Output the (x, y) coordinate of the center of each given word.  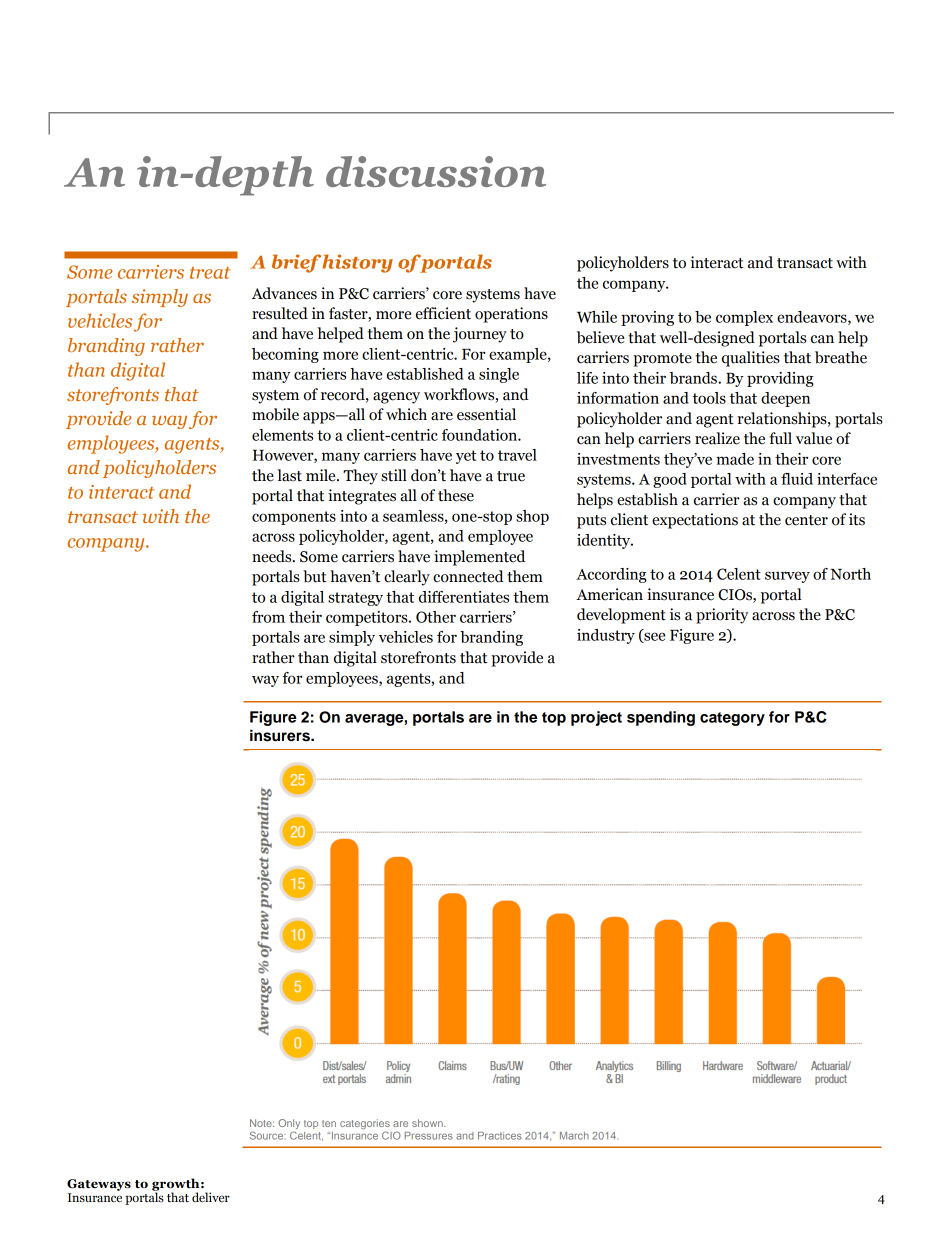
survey (787, 577)
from (268, 617)
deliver (211, 1197)
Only (289, 1125)
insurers (281, 735)
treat (210, 273)
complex (744, 318)
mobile (275, 414)
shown (428, 1123)
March (574, 1136)
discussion (436, 171)
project (596, 718)
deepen (785, 399)
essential (486, 414)
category (732, 719)
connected (468, 576)
